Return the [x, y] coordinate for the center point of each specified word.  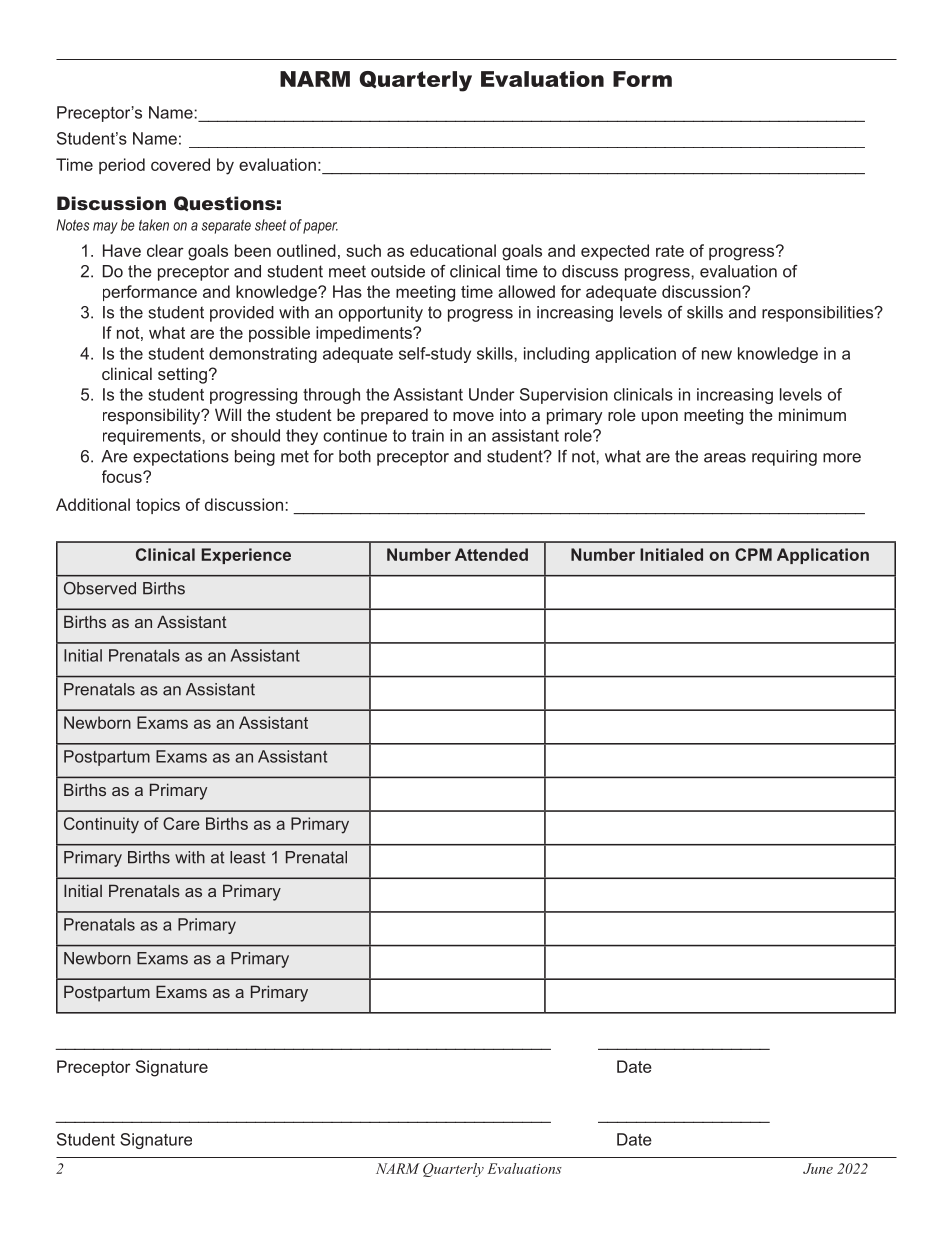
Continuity [101, 825]
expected [615, 252]
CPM [753, 554]
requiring [784, 458]
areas [725, 458]
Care [181, 823]
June [818, 1168]
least [248, 857]
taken [154, 225]
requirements [153, 437]
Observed [100, 588]
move [473, 416]
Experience [246, 556]
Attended [491, 554]
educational [453, 250]
